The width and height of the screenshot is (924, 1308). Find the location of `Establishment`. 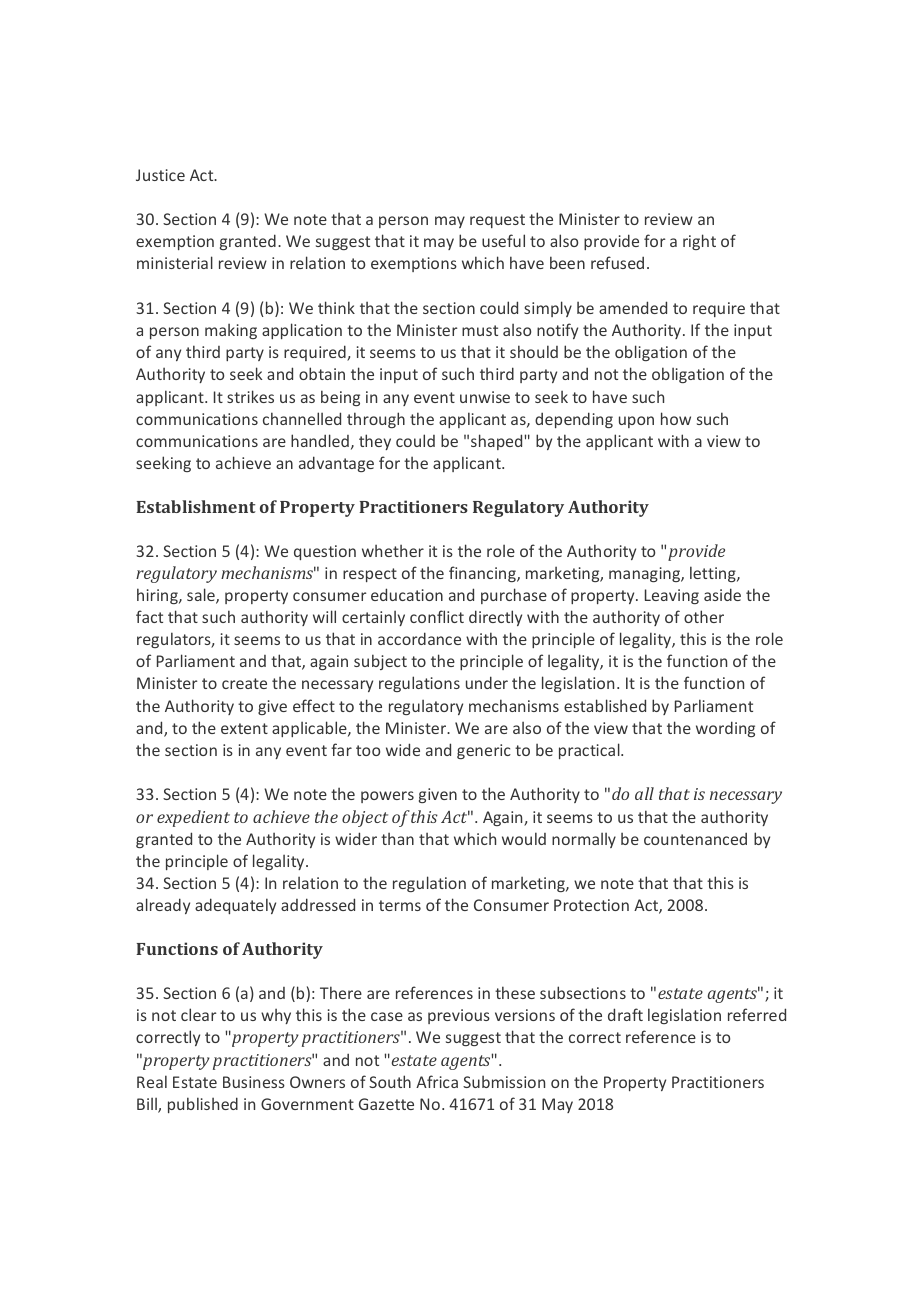

Establishment is located at coordinates (196, 506).
